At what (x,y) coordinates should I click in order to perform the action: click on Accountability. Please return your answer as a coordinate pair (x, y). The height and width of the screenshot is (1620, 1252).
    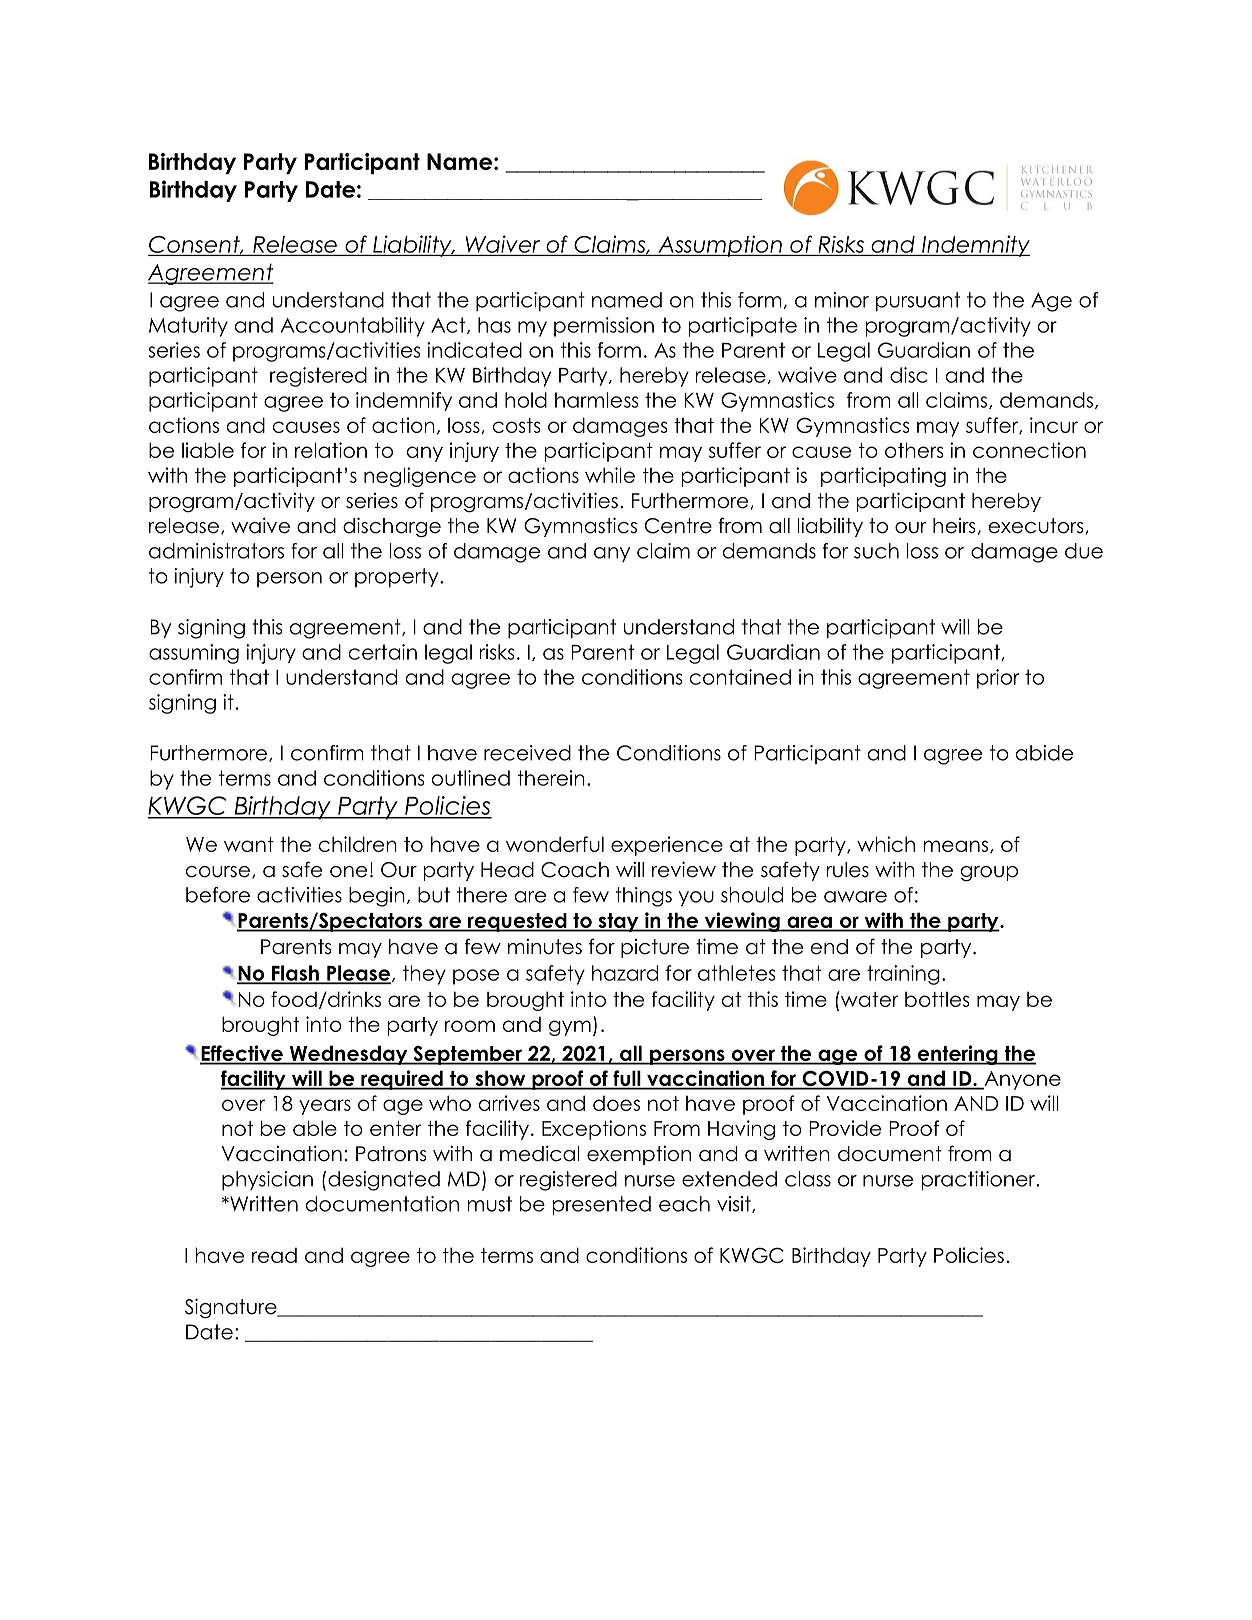
    Looking at the image, I should click on (352, 327).
